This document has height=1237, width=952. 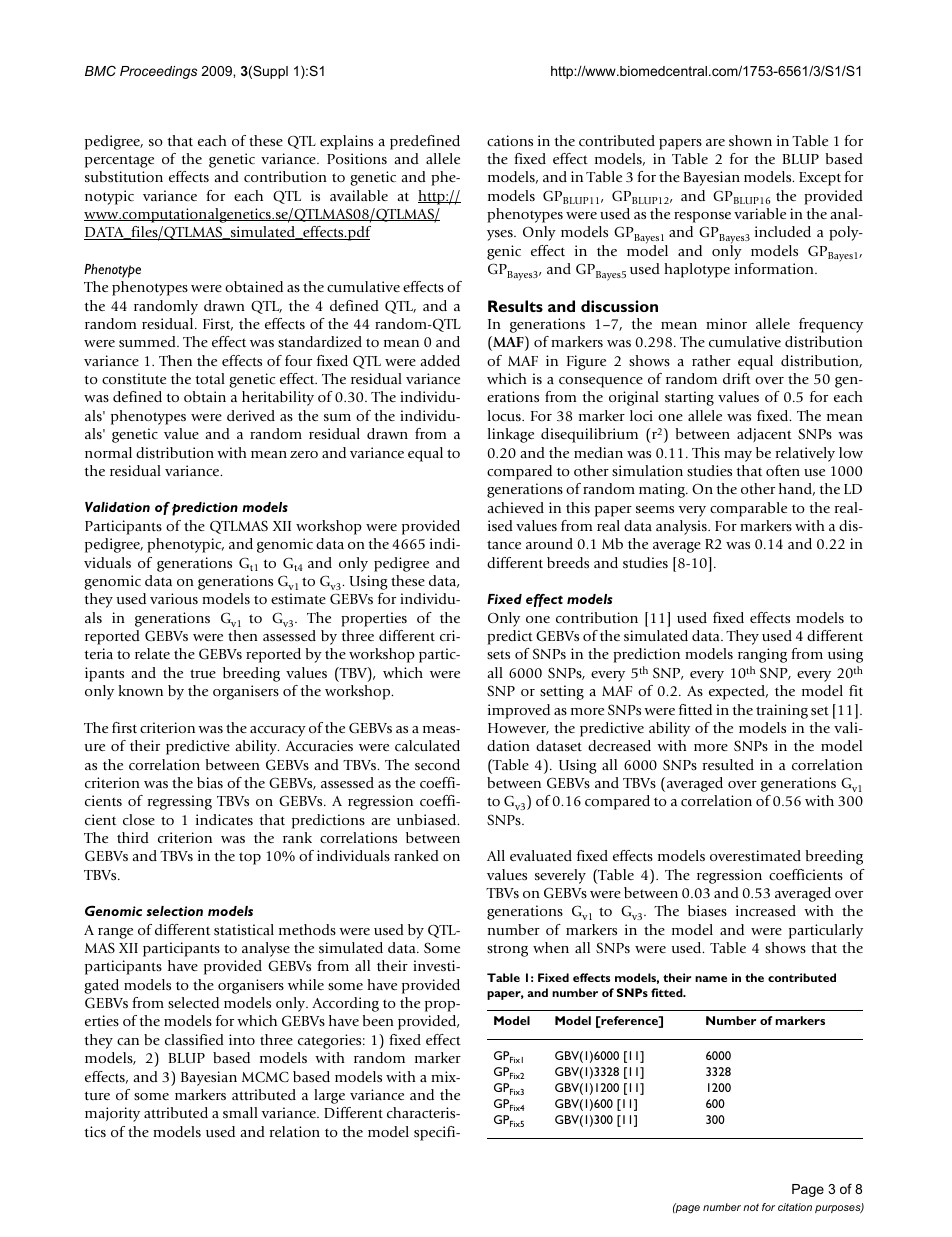 I want to click on regressing, so click(x=180, y=802).
